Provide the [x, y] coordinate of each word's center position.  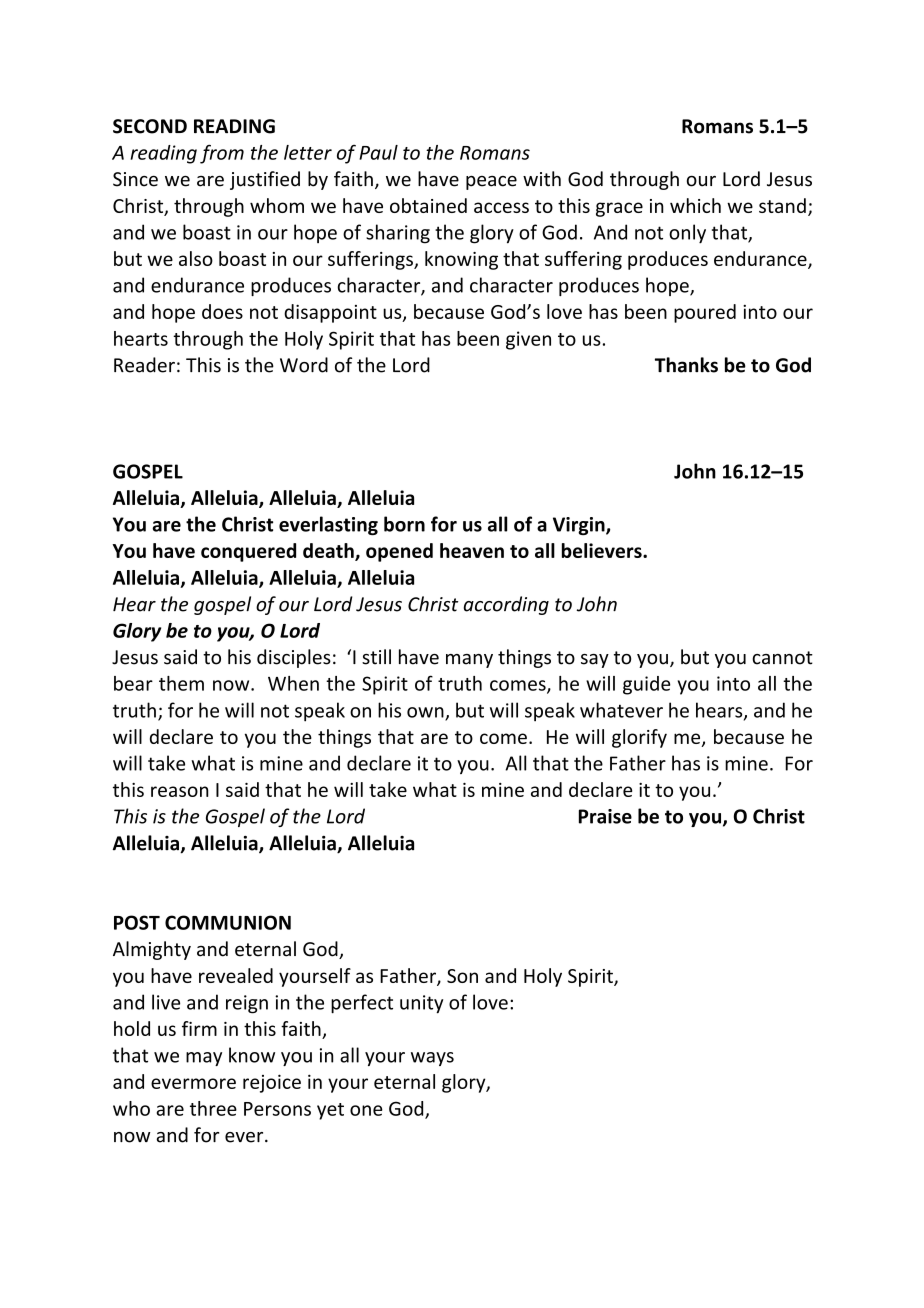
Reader [144, 365]
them [181, 683]
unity [421, 1004]
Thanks [686, 365]
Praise [605, 816]
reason [180, 791]
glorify [639, 738]
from [222, 154]
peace [491, 183]
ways [432, 1059]
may [204, 1059]
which [695, 205]
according [506, 605]
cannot [782, 658]
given [528, 340]
